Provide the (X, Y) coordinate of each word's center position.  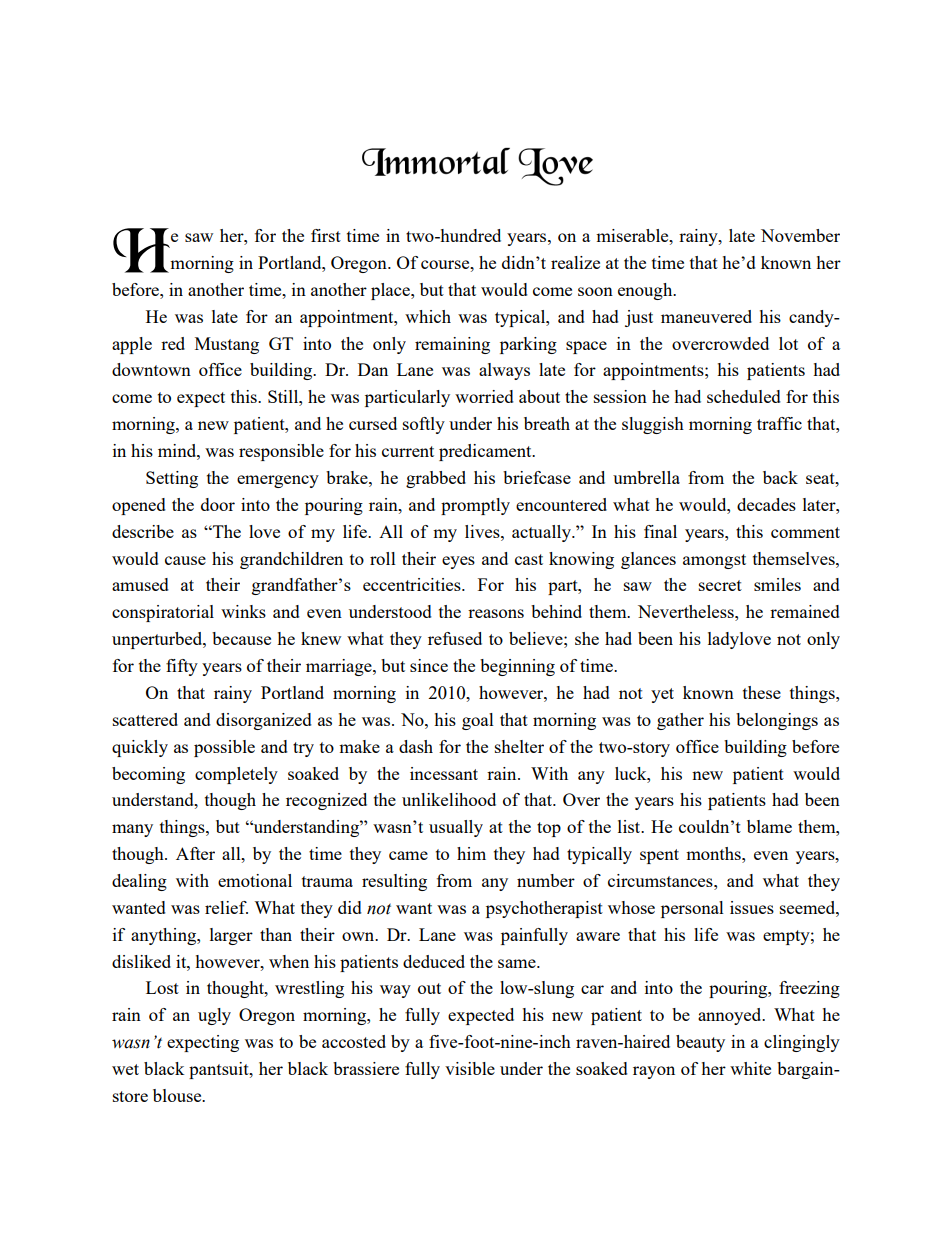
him (471, 853)
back (780, 477)
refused (455, 638)
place (391, 291)
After (195, 853)
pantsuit (220, 1070)
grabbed (436, 479)
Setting (172, 479)
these (762, 692)
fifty (182, 667)
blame (769, 826)
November (800, 235)
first (326, 235)
